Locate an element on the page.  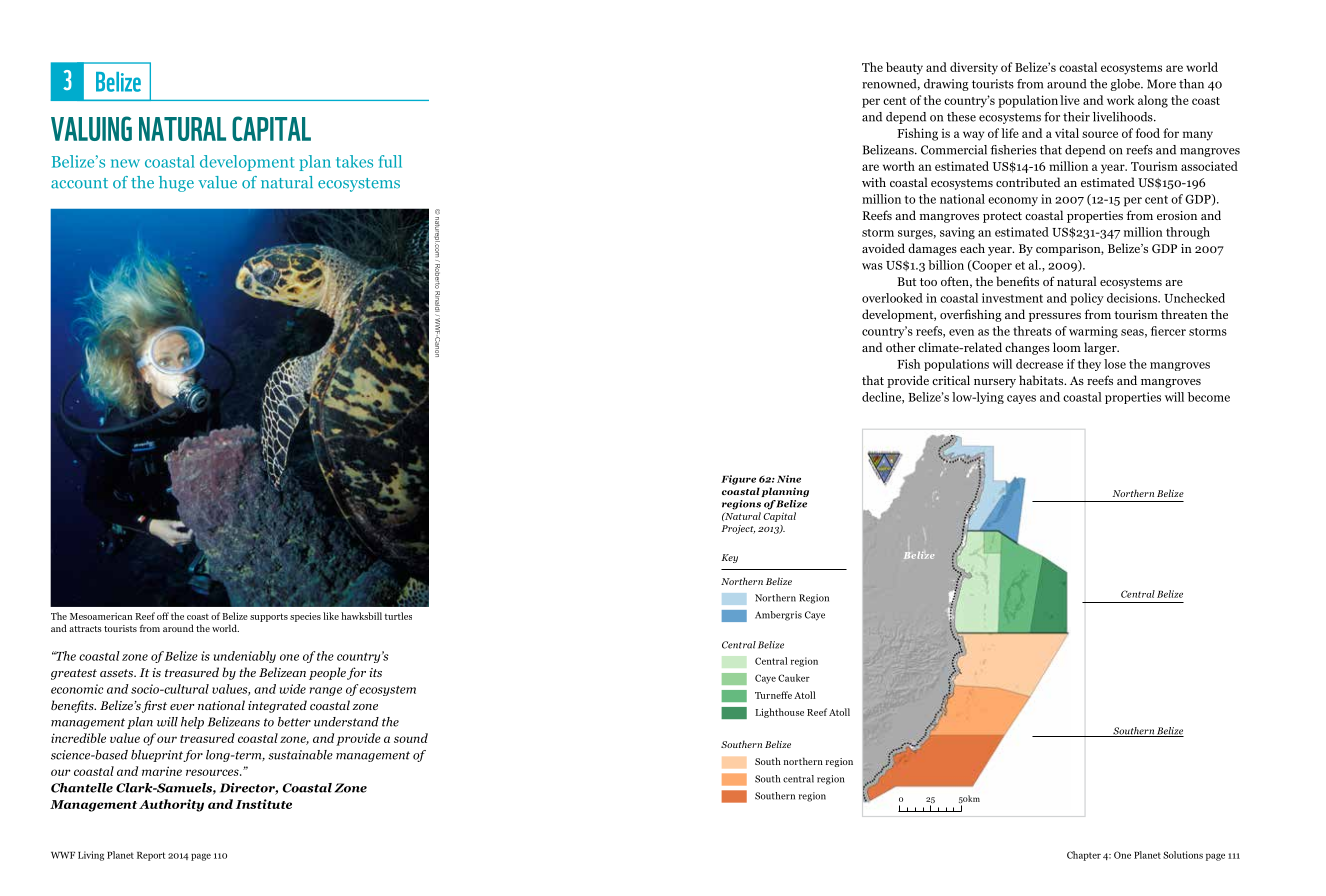
VALUING is located at coordinates (91, 128).
